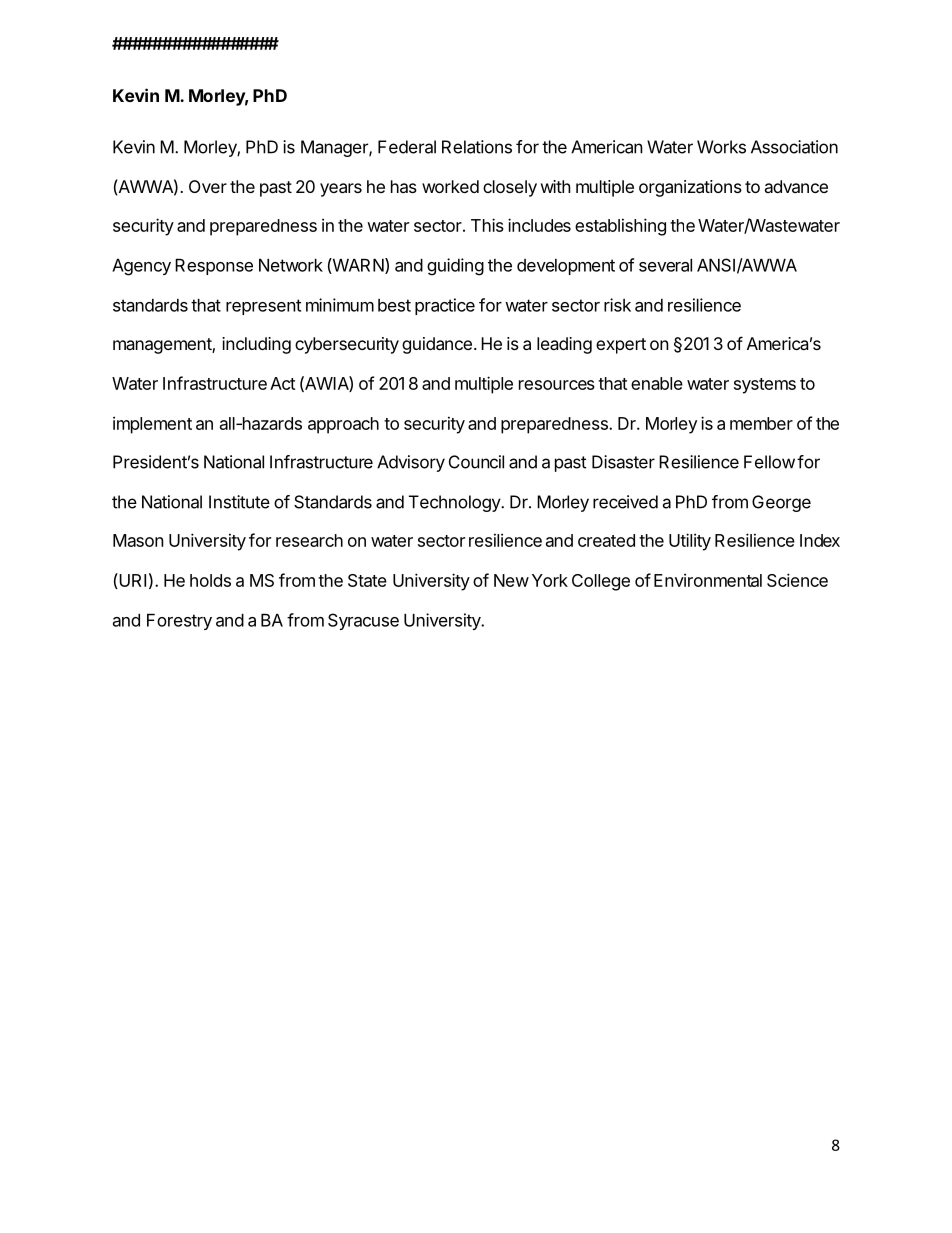 This page has height=1233, width=952. I want to click on Over, so click(208, 186).
